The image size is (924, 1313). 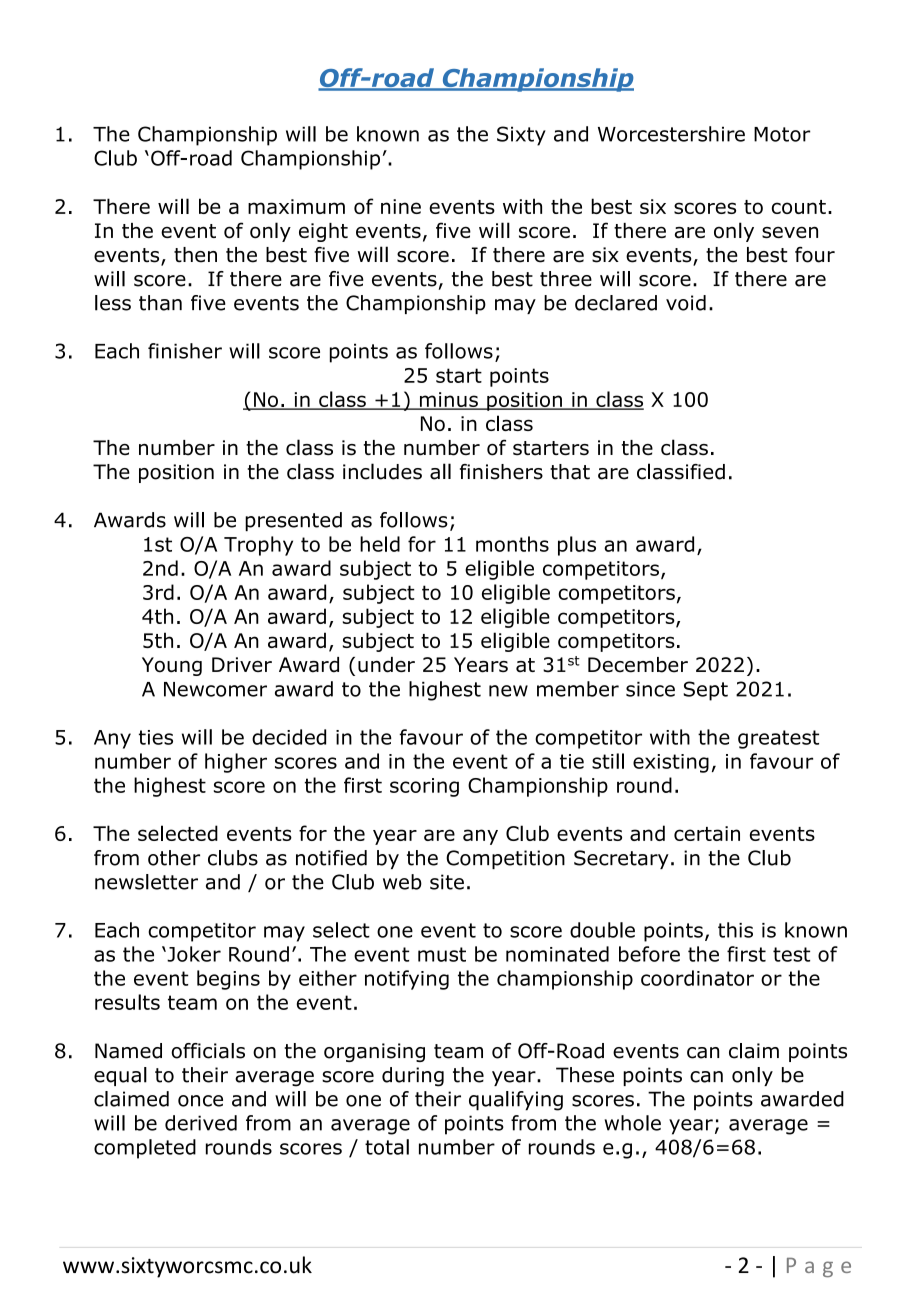 What do you see at coordinates (782, 134) in the image?
I see `Motor` at bounding box center [782, 134].
